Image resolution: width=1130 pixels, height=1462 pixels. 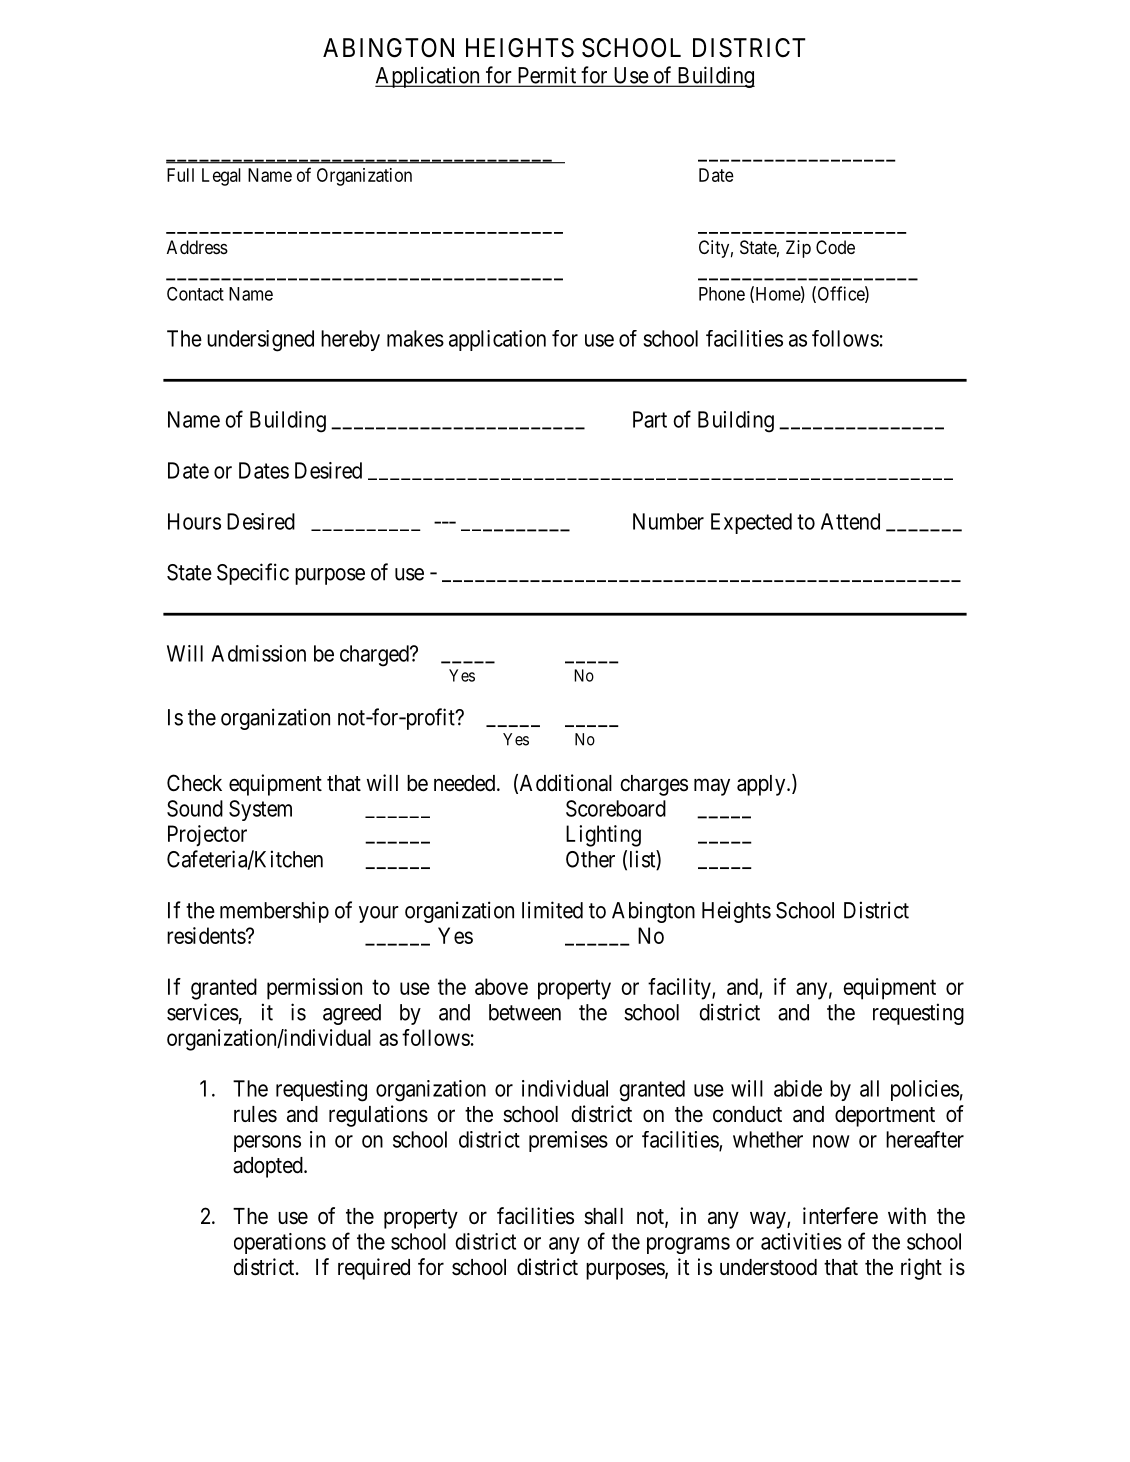 I want to click on Code, so click(x=835, y=247).
